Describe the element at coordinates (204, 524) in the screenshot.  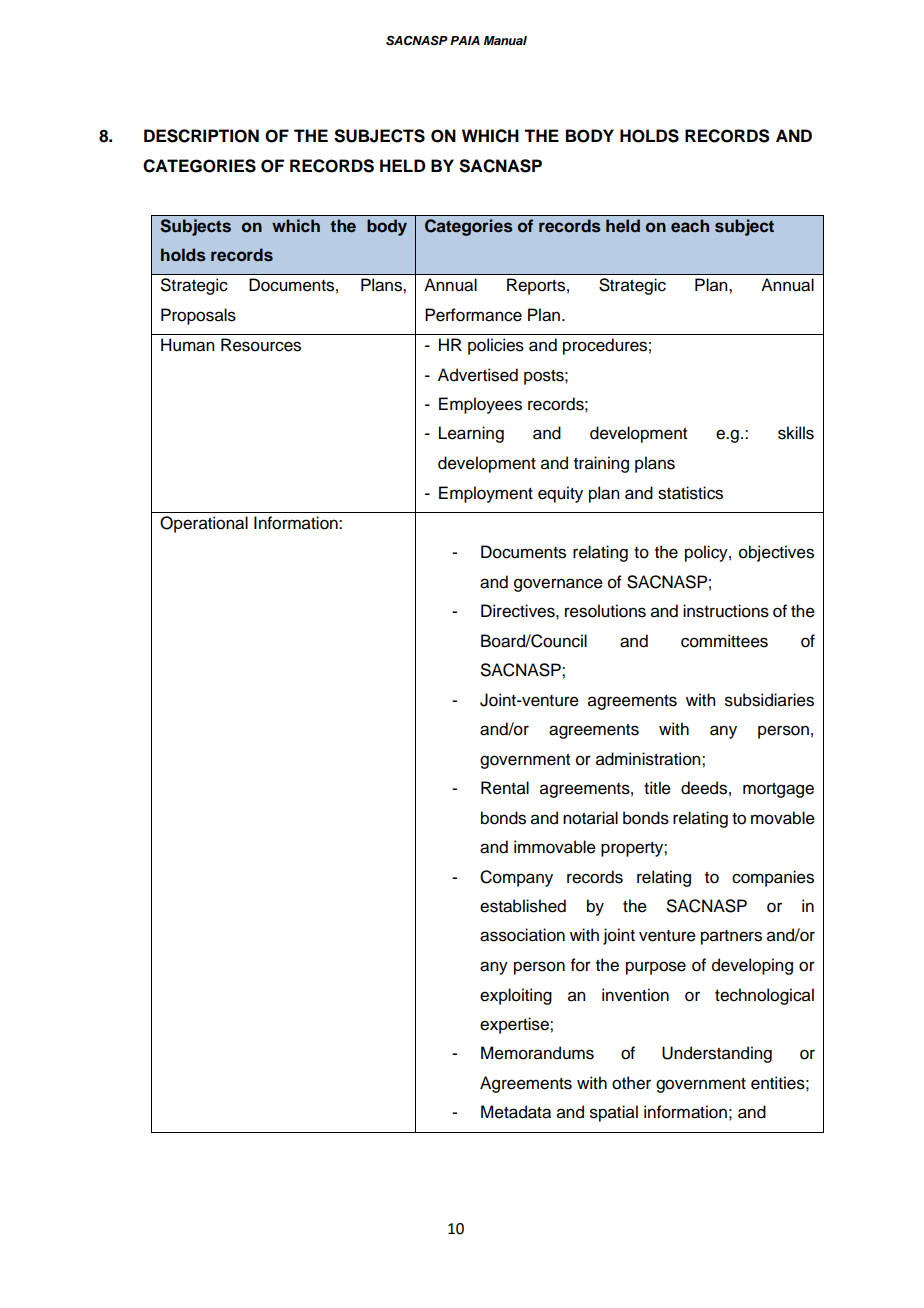
I see `Operational` at that location.
